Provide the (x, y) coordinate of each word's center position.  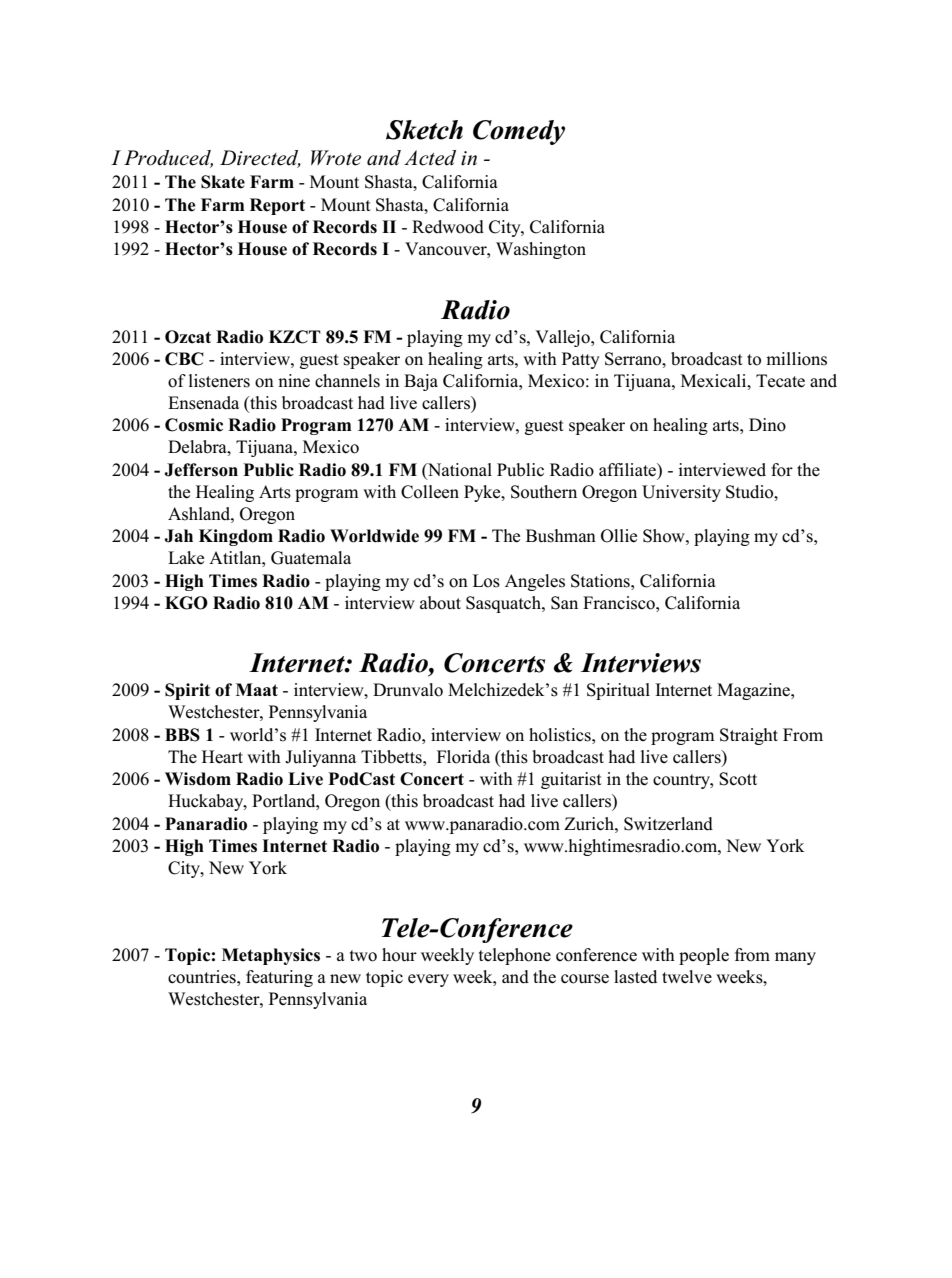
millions (796, 359)
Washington (541, 250)
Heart (222, 757)
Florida (463, 757)
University (681, 493)
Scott (738, 779)
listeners (219, 381)
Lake (186, 558)
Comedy (519, 132)
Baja (421, 382)
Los (486, 581)
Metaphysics (271, 956)
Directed (260, 159)
